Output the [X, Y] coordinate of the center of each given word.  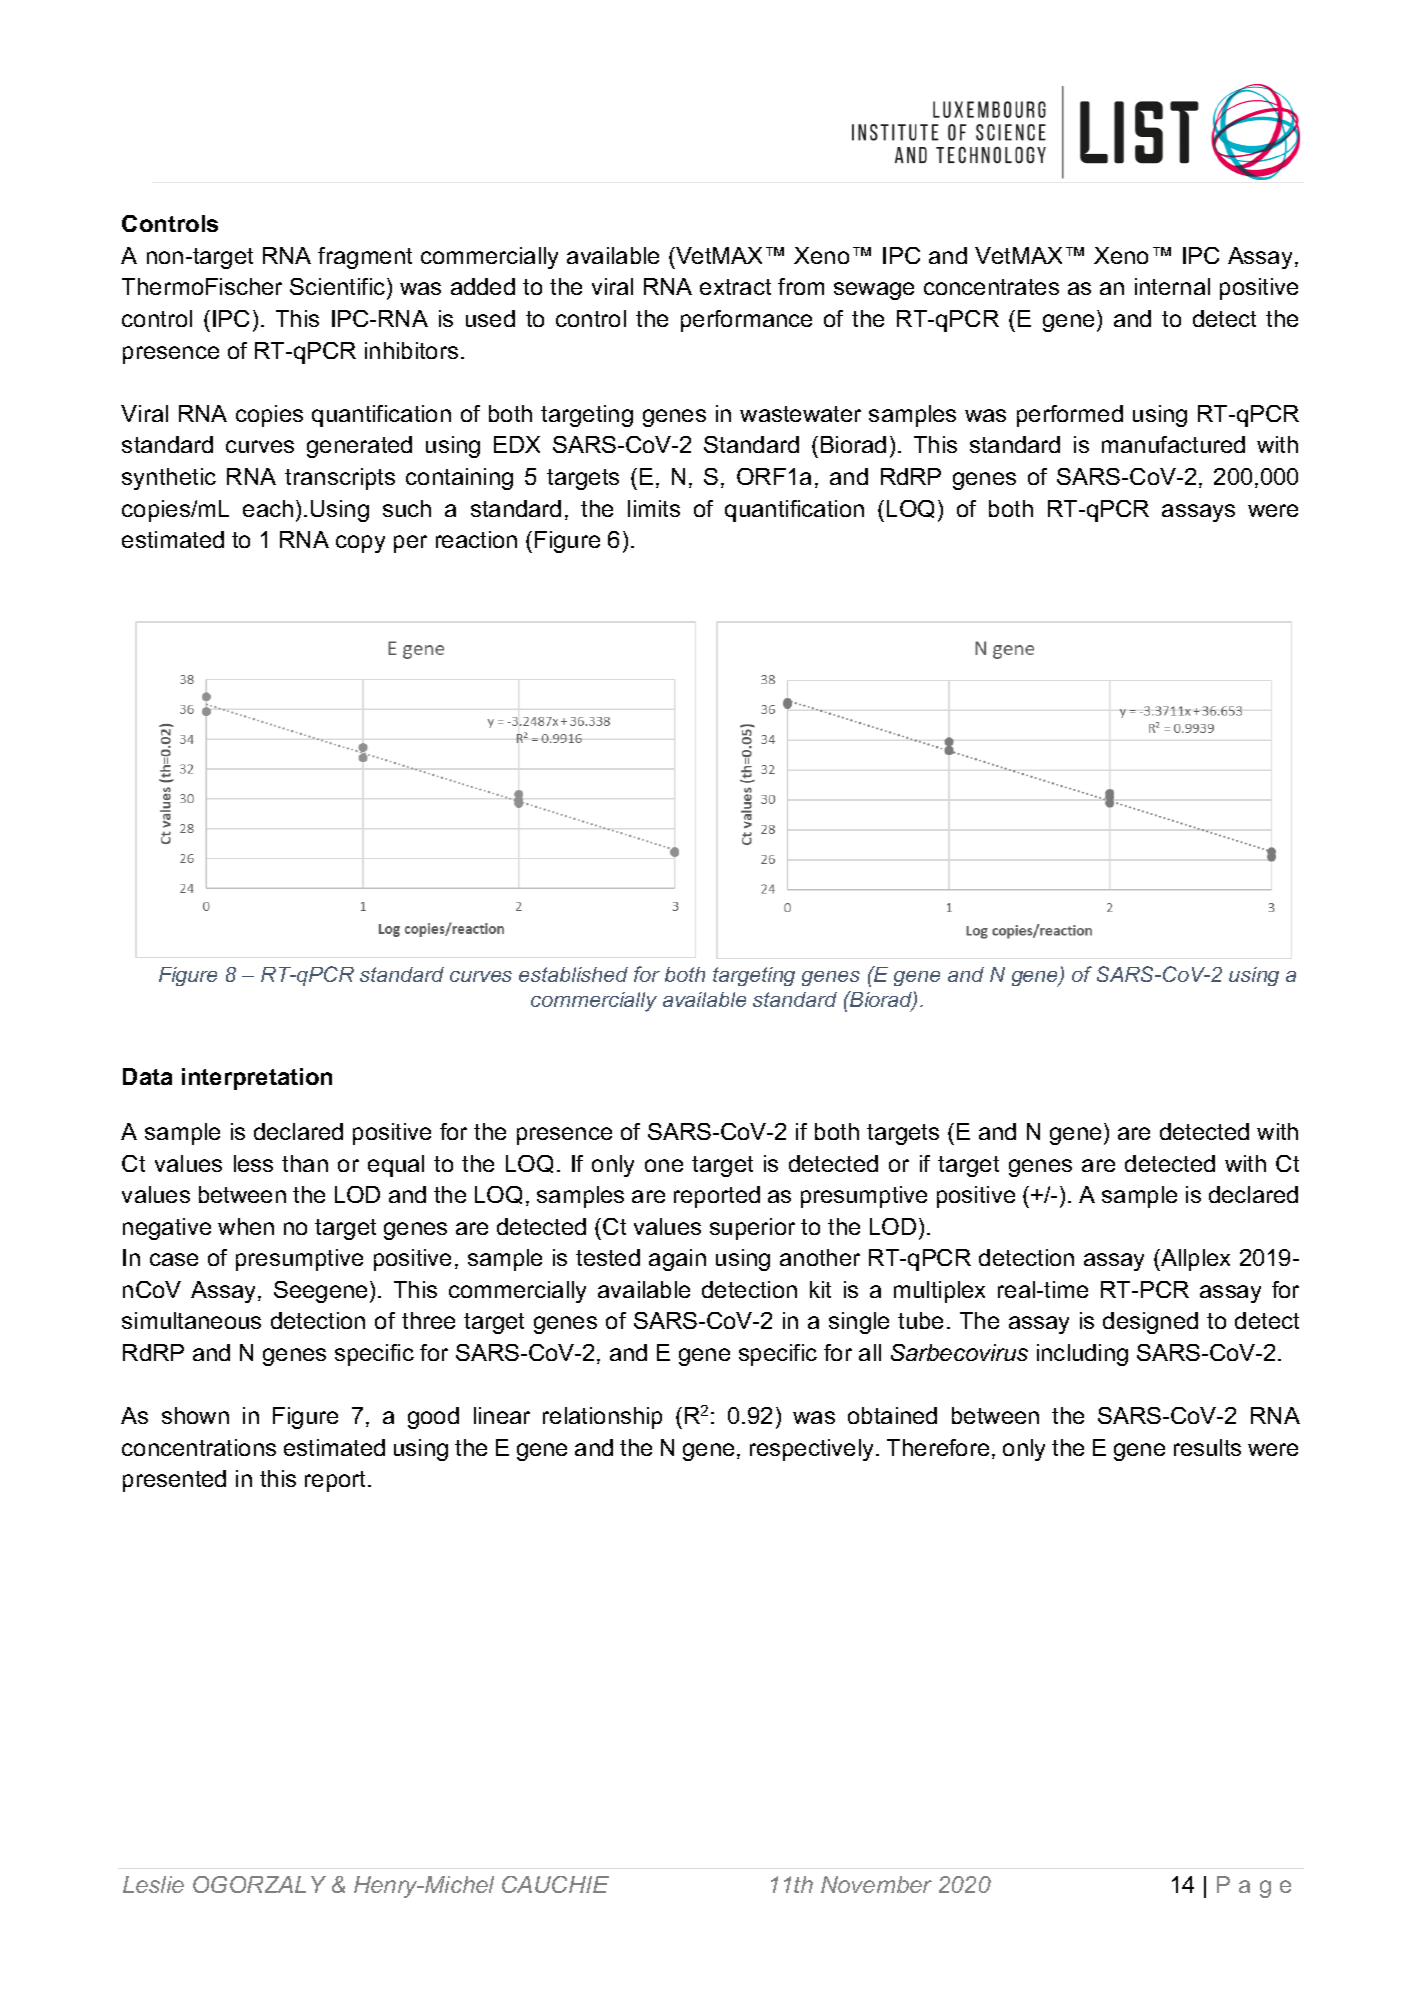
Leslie [153, 1884]
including [1082, 1355]
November [876, 1884]
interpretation [257, 1079]
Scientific [339, 288]
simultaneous [191, 1320]
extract [735, 287]
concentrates [991, 287]
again [677, 1260]
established [573, 974]
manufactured [1173, 444]
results [1207, 1447]
